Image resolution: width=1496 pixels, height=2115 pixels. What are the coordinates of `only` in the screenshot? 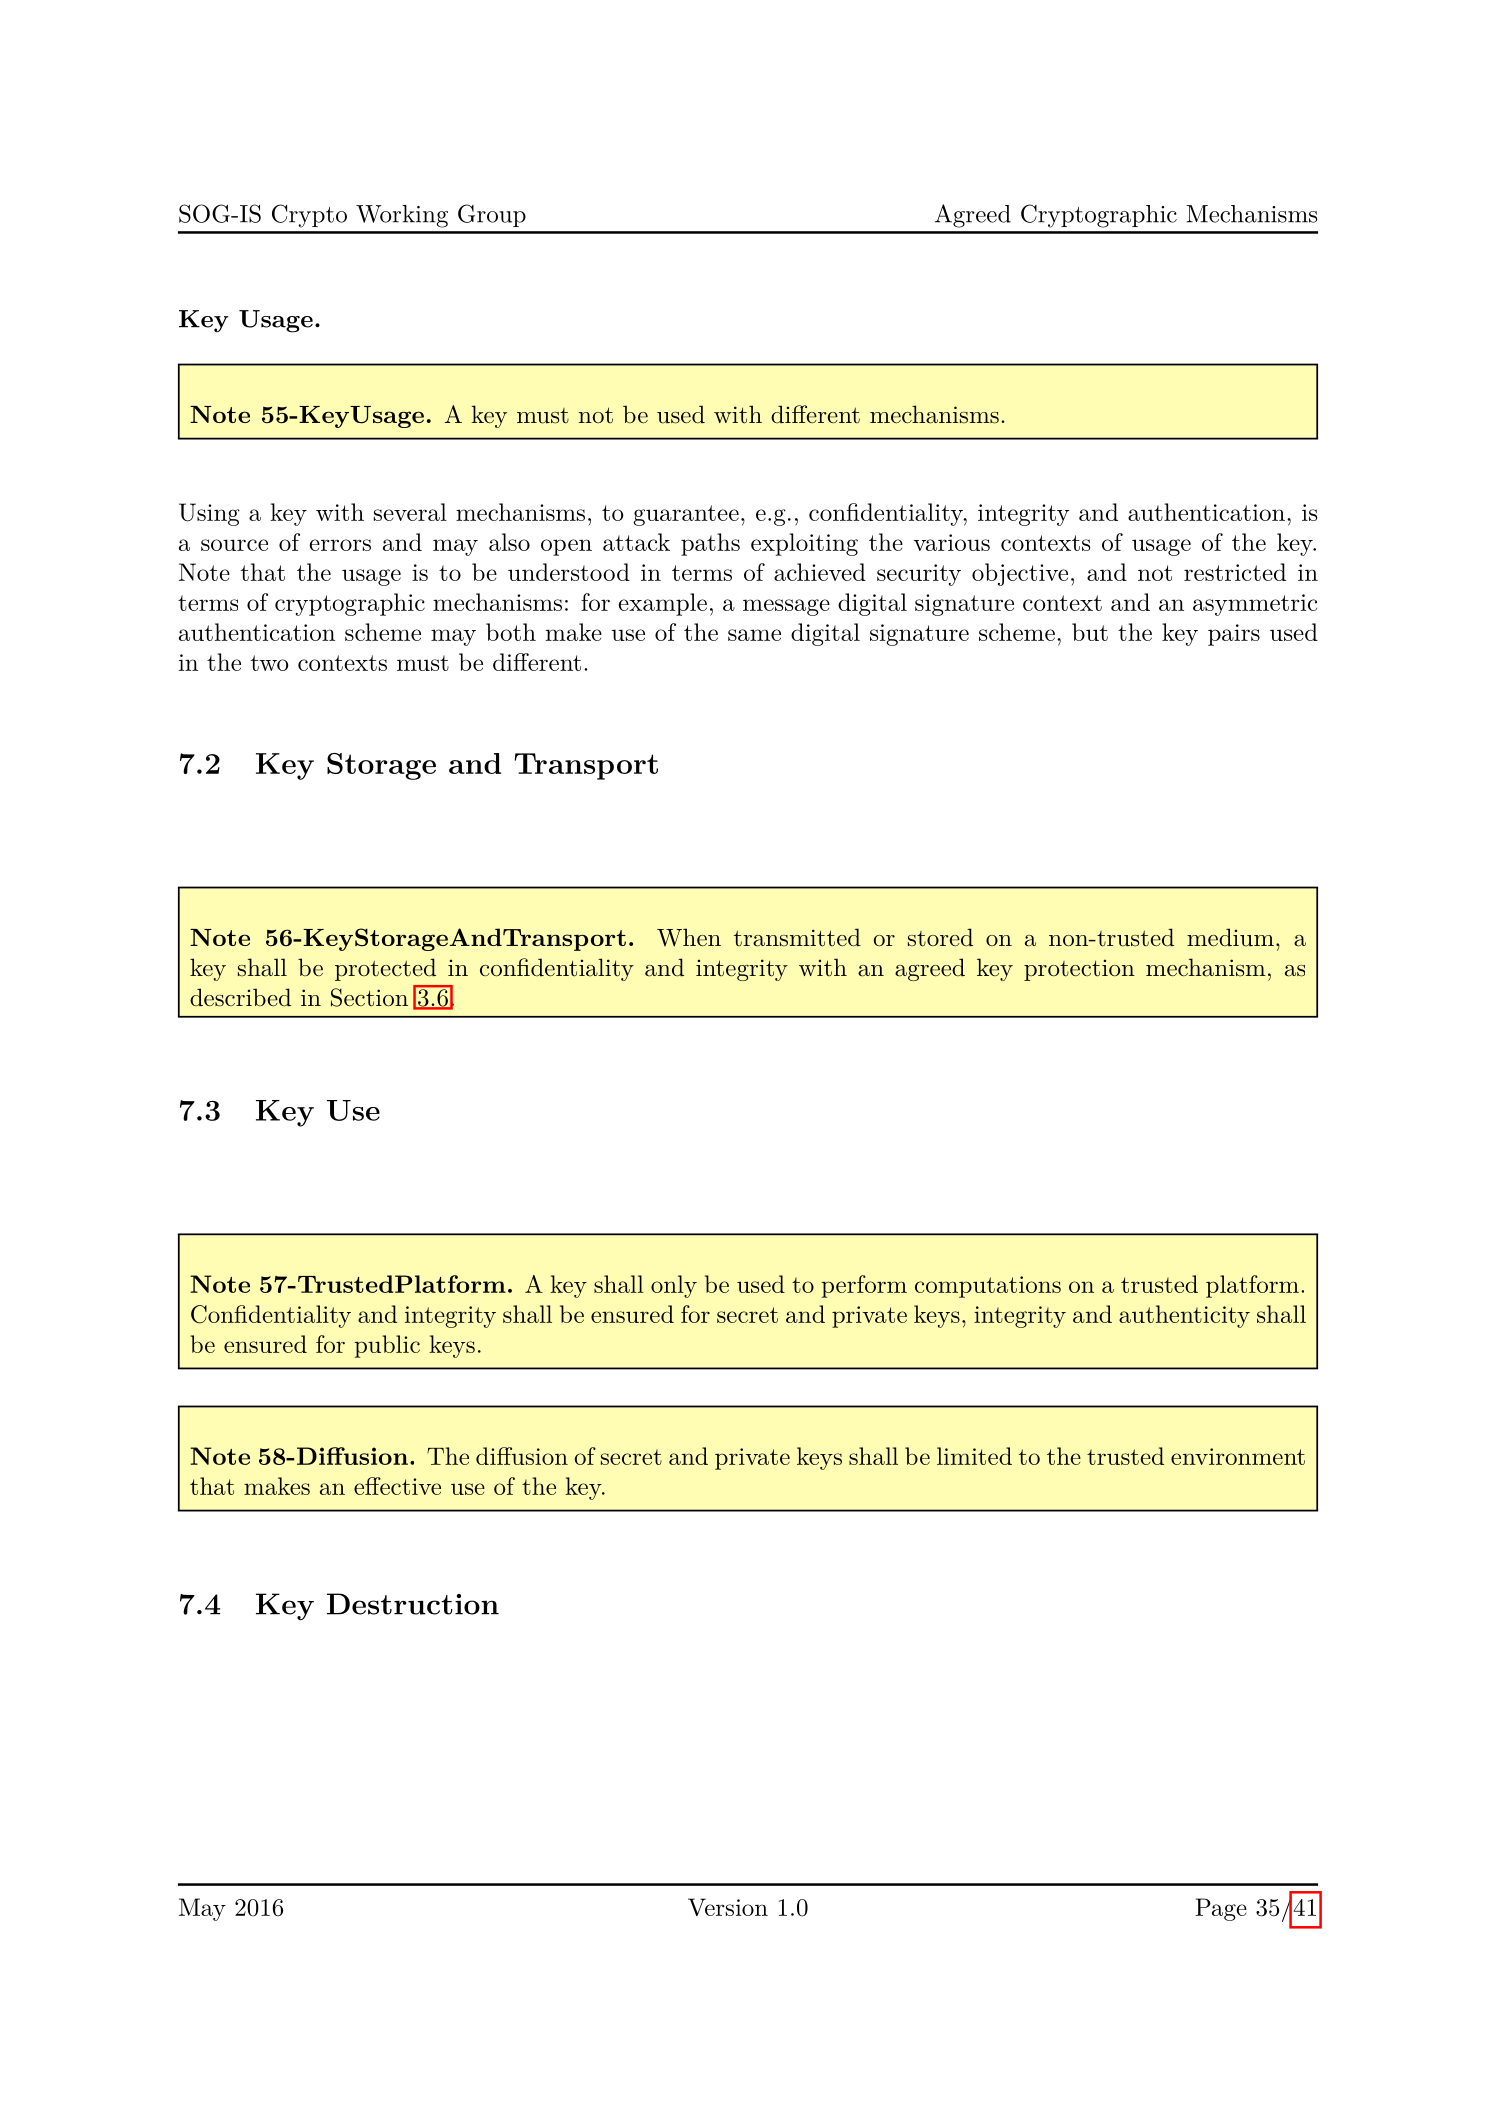 It's located at (674, 1286).
